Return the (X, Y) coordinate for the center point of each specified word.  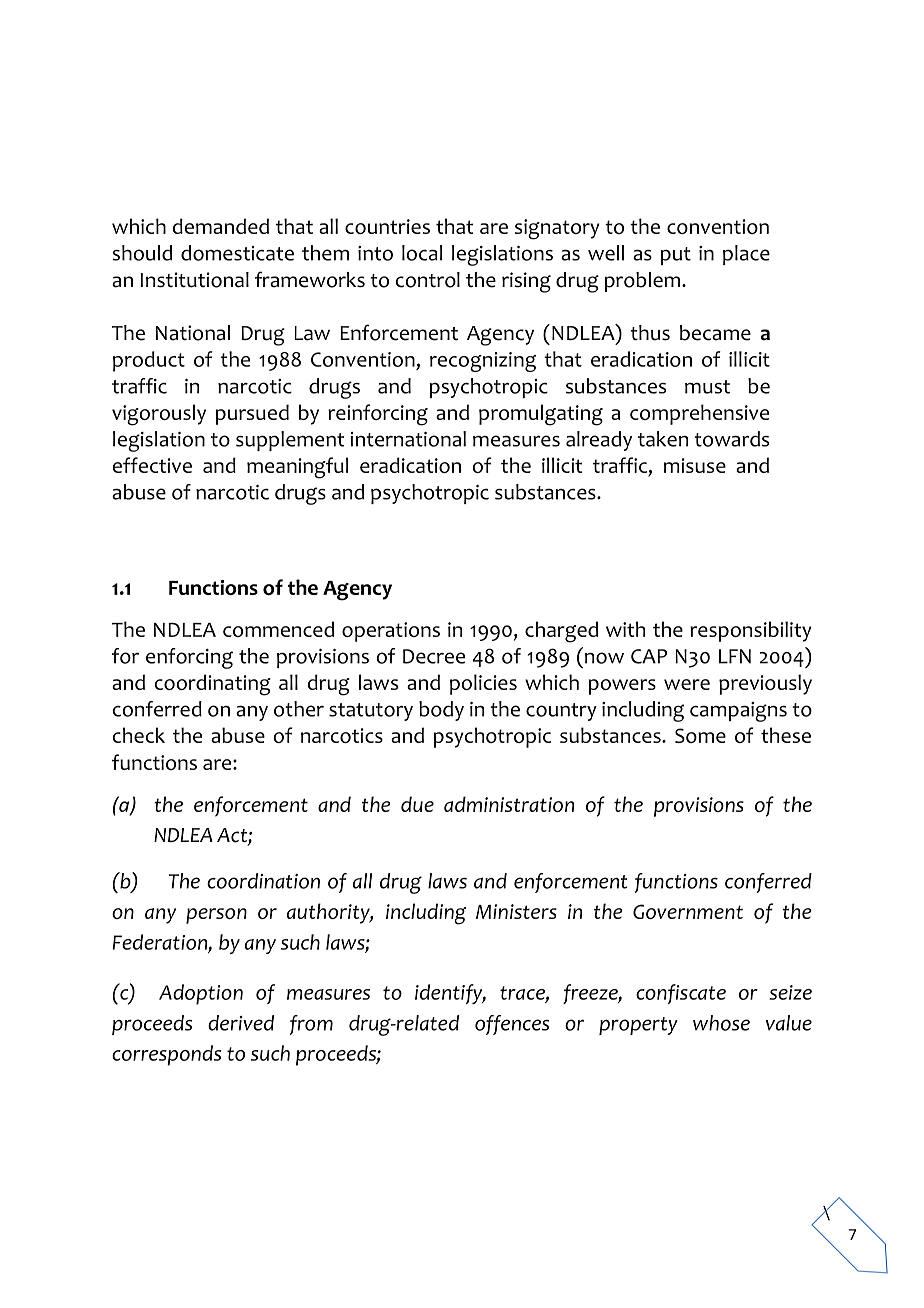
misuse (695, 465)
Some (700, 735)
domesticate (237, 253)
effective (152, 465)
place (746, 255)
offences (512, 1025)
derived (241, 1023)
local (422, 253)
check (139, 735)
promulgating (541, 415)
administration (509, 804)
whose (721, 1023)
